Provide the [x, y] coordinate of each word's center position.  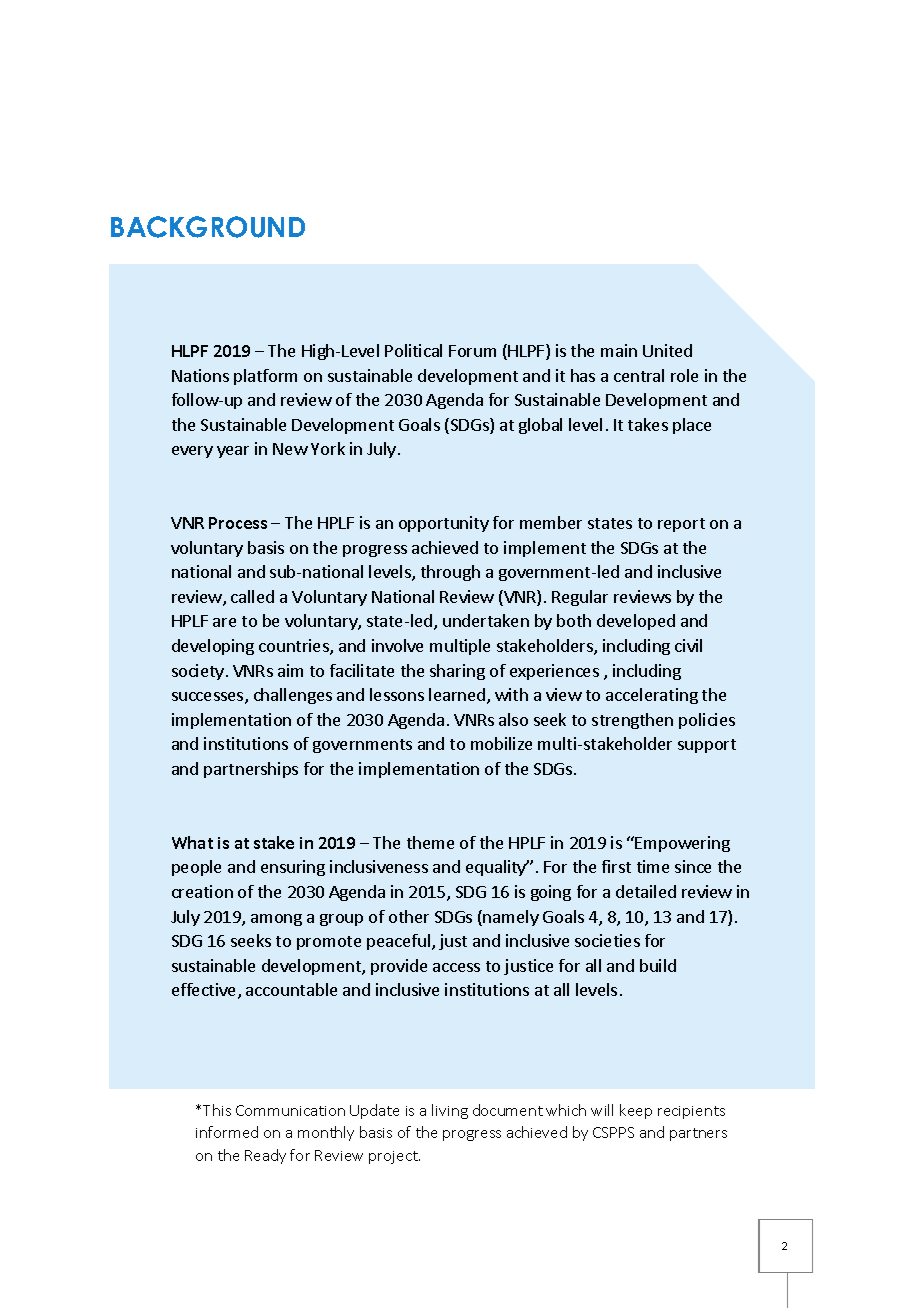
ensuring [293, 868]
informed [227, 1132]
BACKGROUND [208, 227]
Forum [472, 351]
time [653, 866]
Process [238, 523]
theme [430, 842]
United [667, 350]
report [681, 525]
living [450, 1111]
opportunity [444, 524]
